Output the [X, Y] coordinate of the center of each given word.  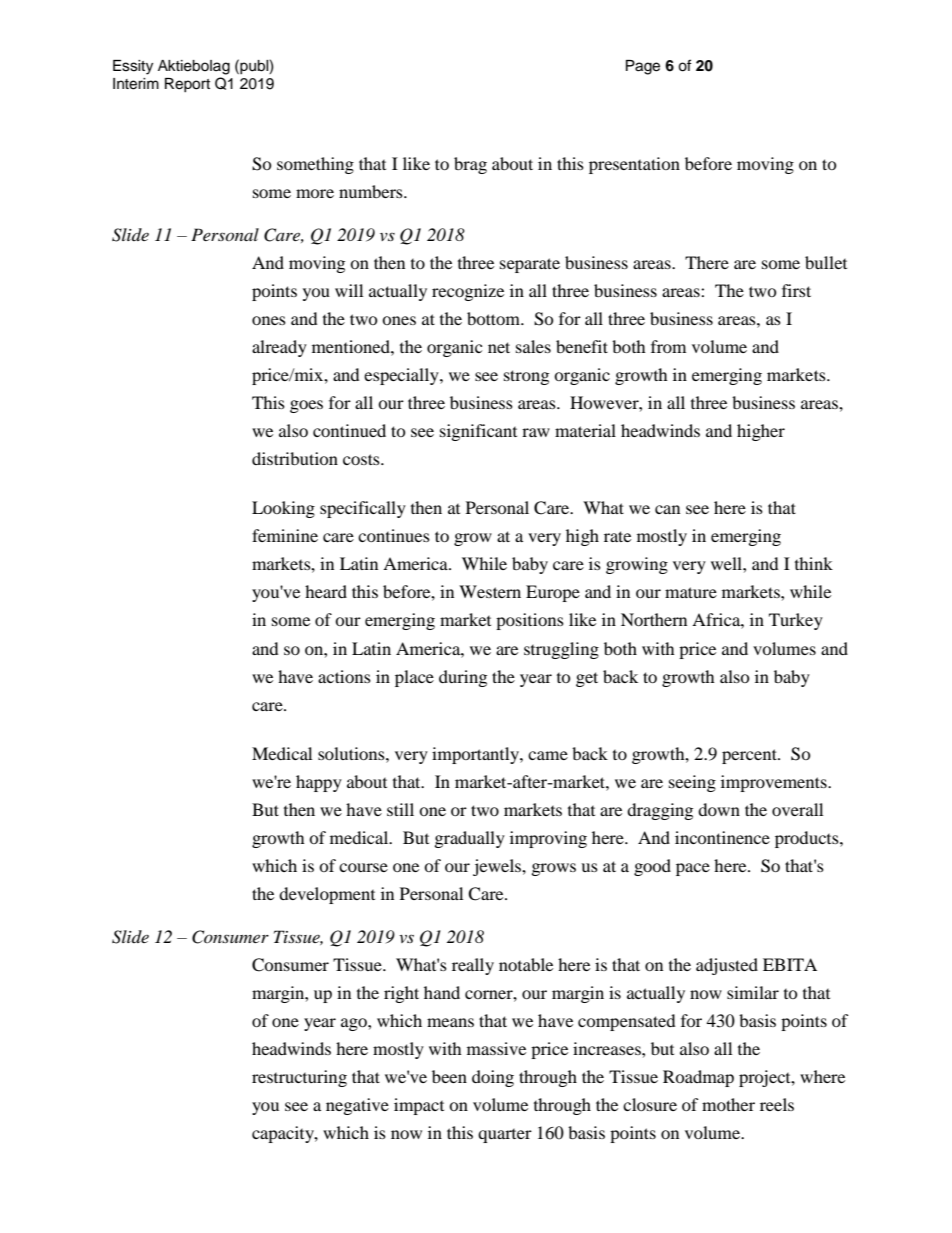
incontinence [722, 837]
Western [490, 591]
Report [187, 85]
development [327, 895]
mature [691, 592]
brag [470, 165]
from [668, 346]
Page [643, 67]
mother [728, 1104]
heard [326, 591]
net [499, 347]
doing [493, 1078]
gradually [470, 839]
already [279, 348]
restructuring [299, 1078]
